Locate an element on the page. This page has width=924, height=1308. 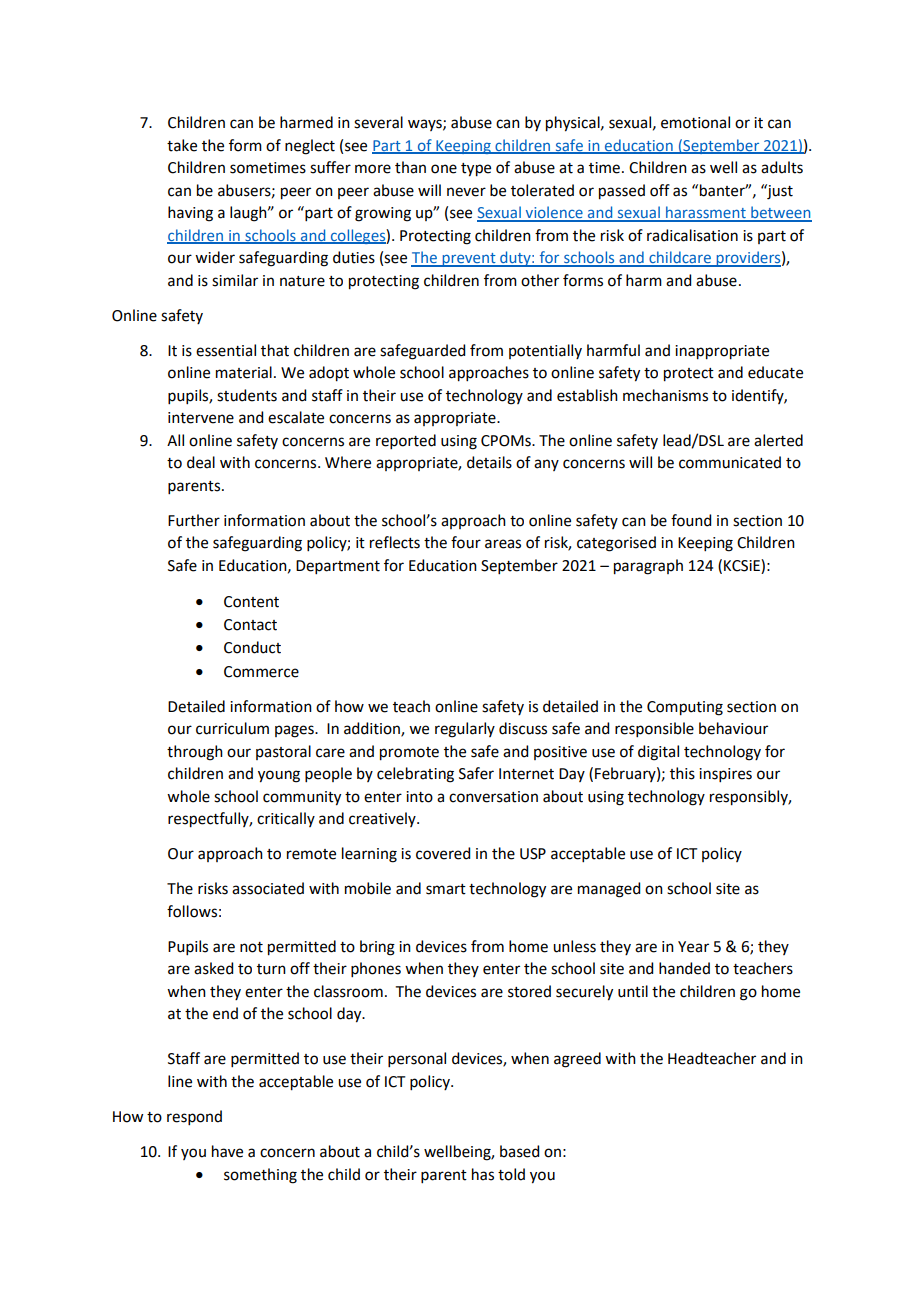
critically is located at coordinates (286, 819).
